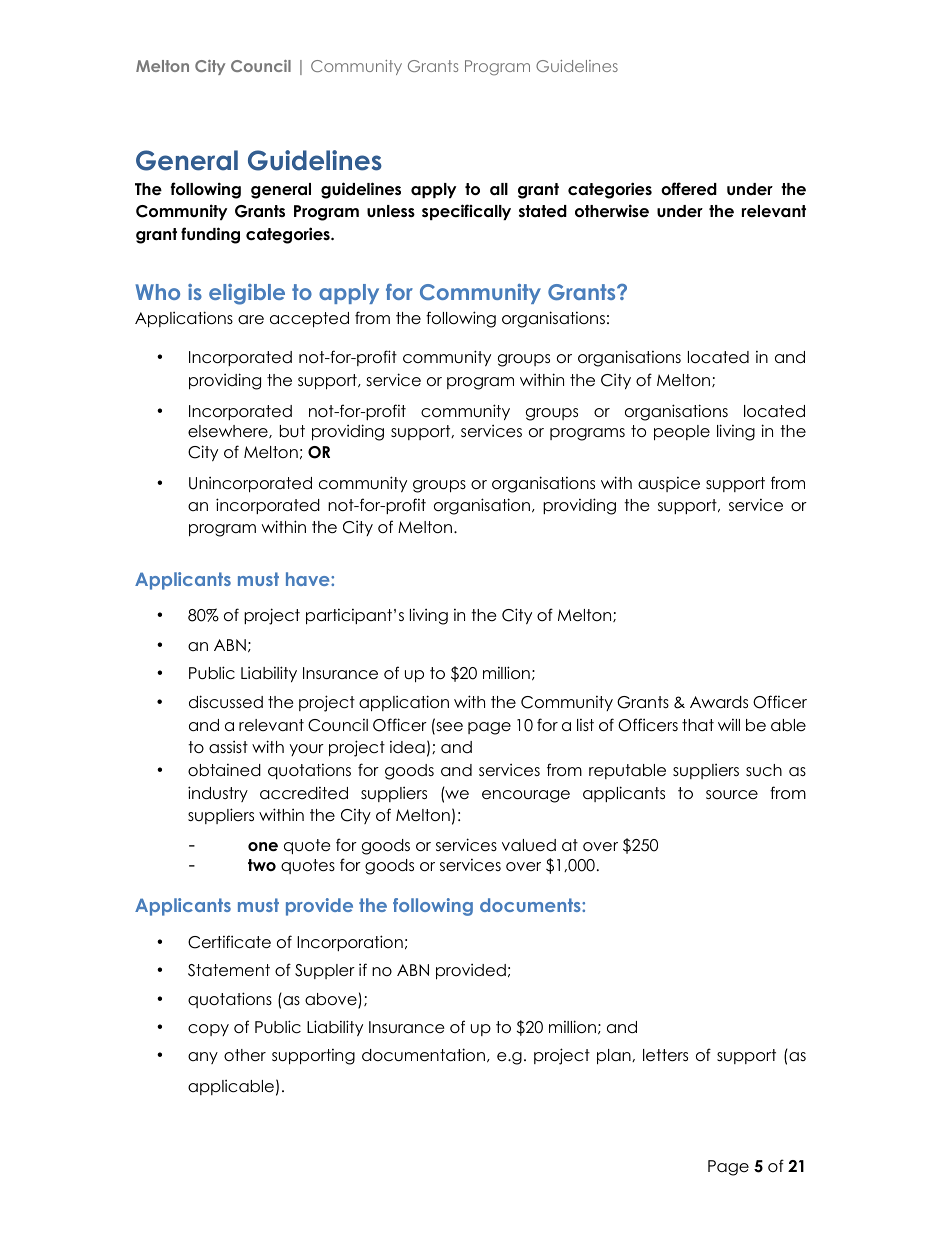 The height and width of the document is (1233, 952). Describe the element at coordinates (689, 189) in the document. I see `offered` at that location.
